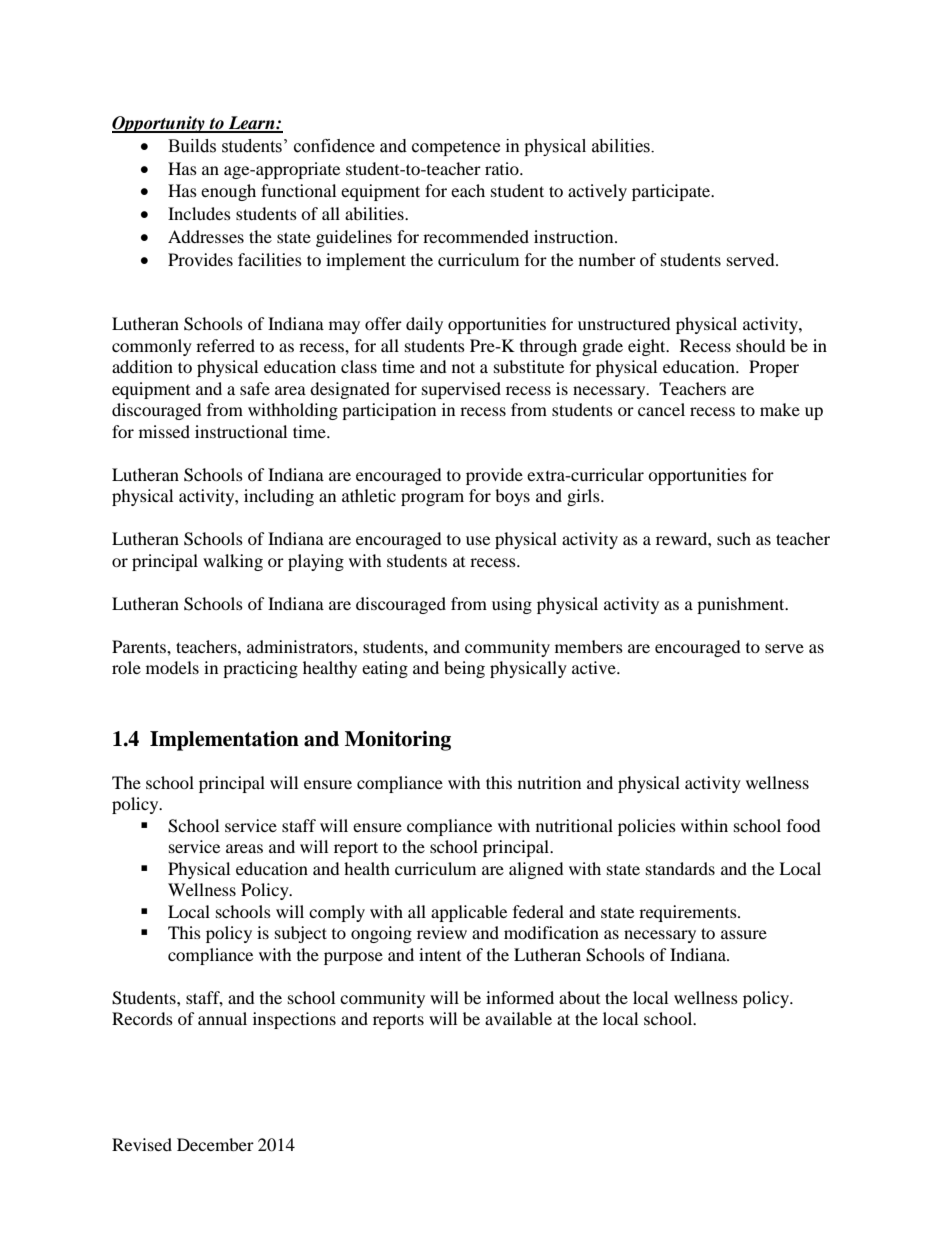  I want to click on competence, so click(456, 148).
